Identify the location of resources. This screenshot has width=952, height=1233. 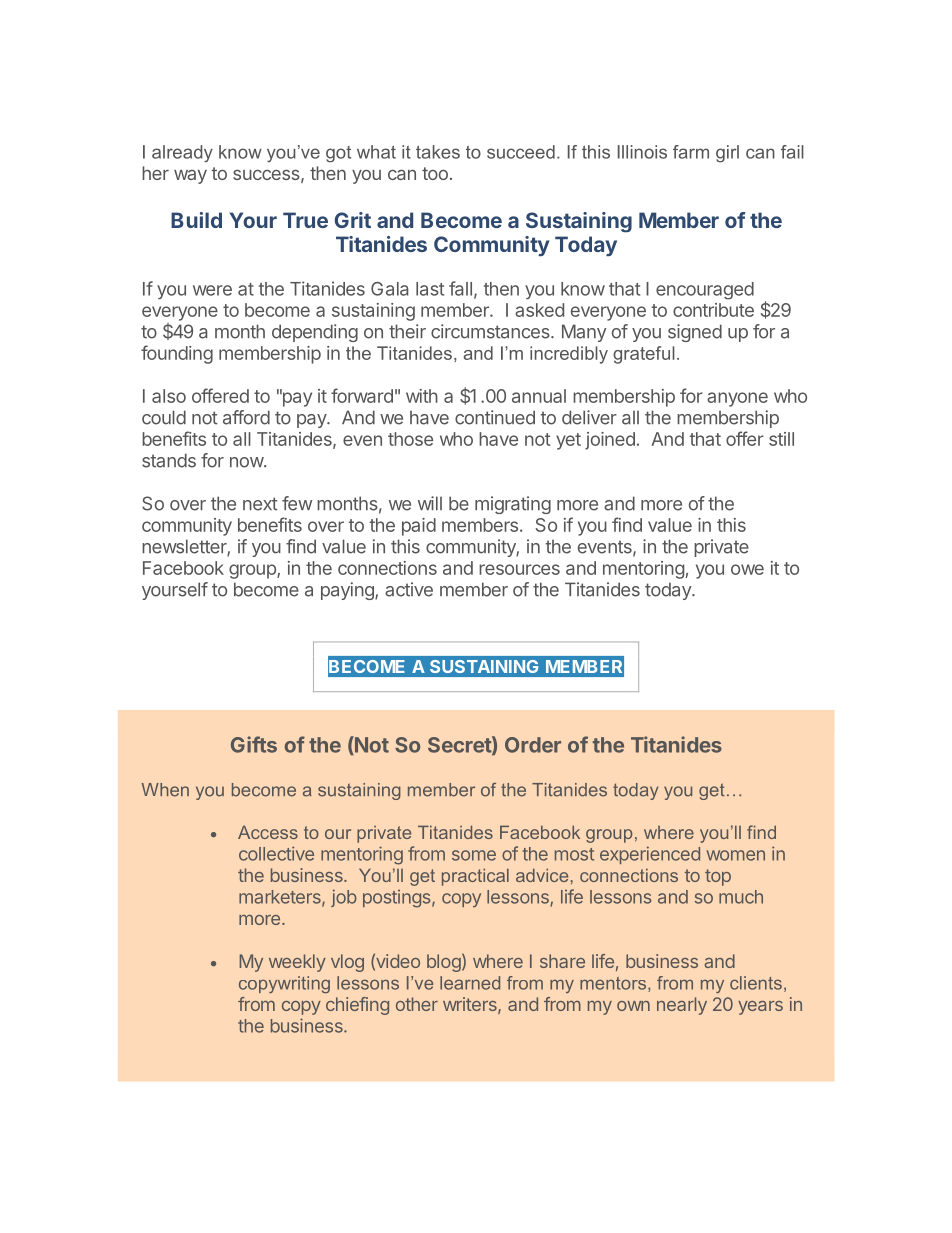
(519, 569).
